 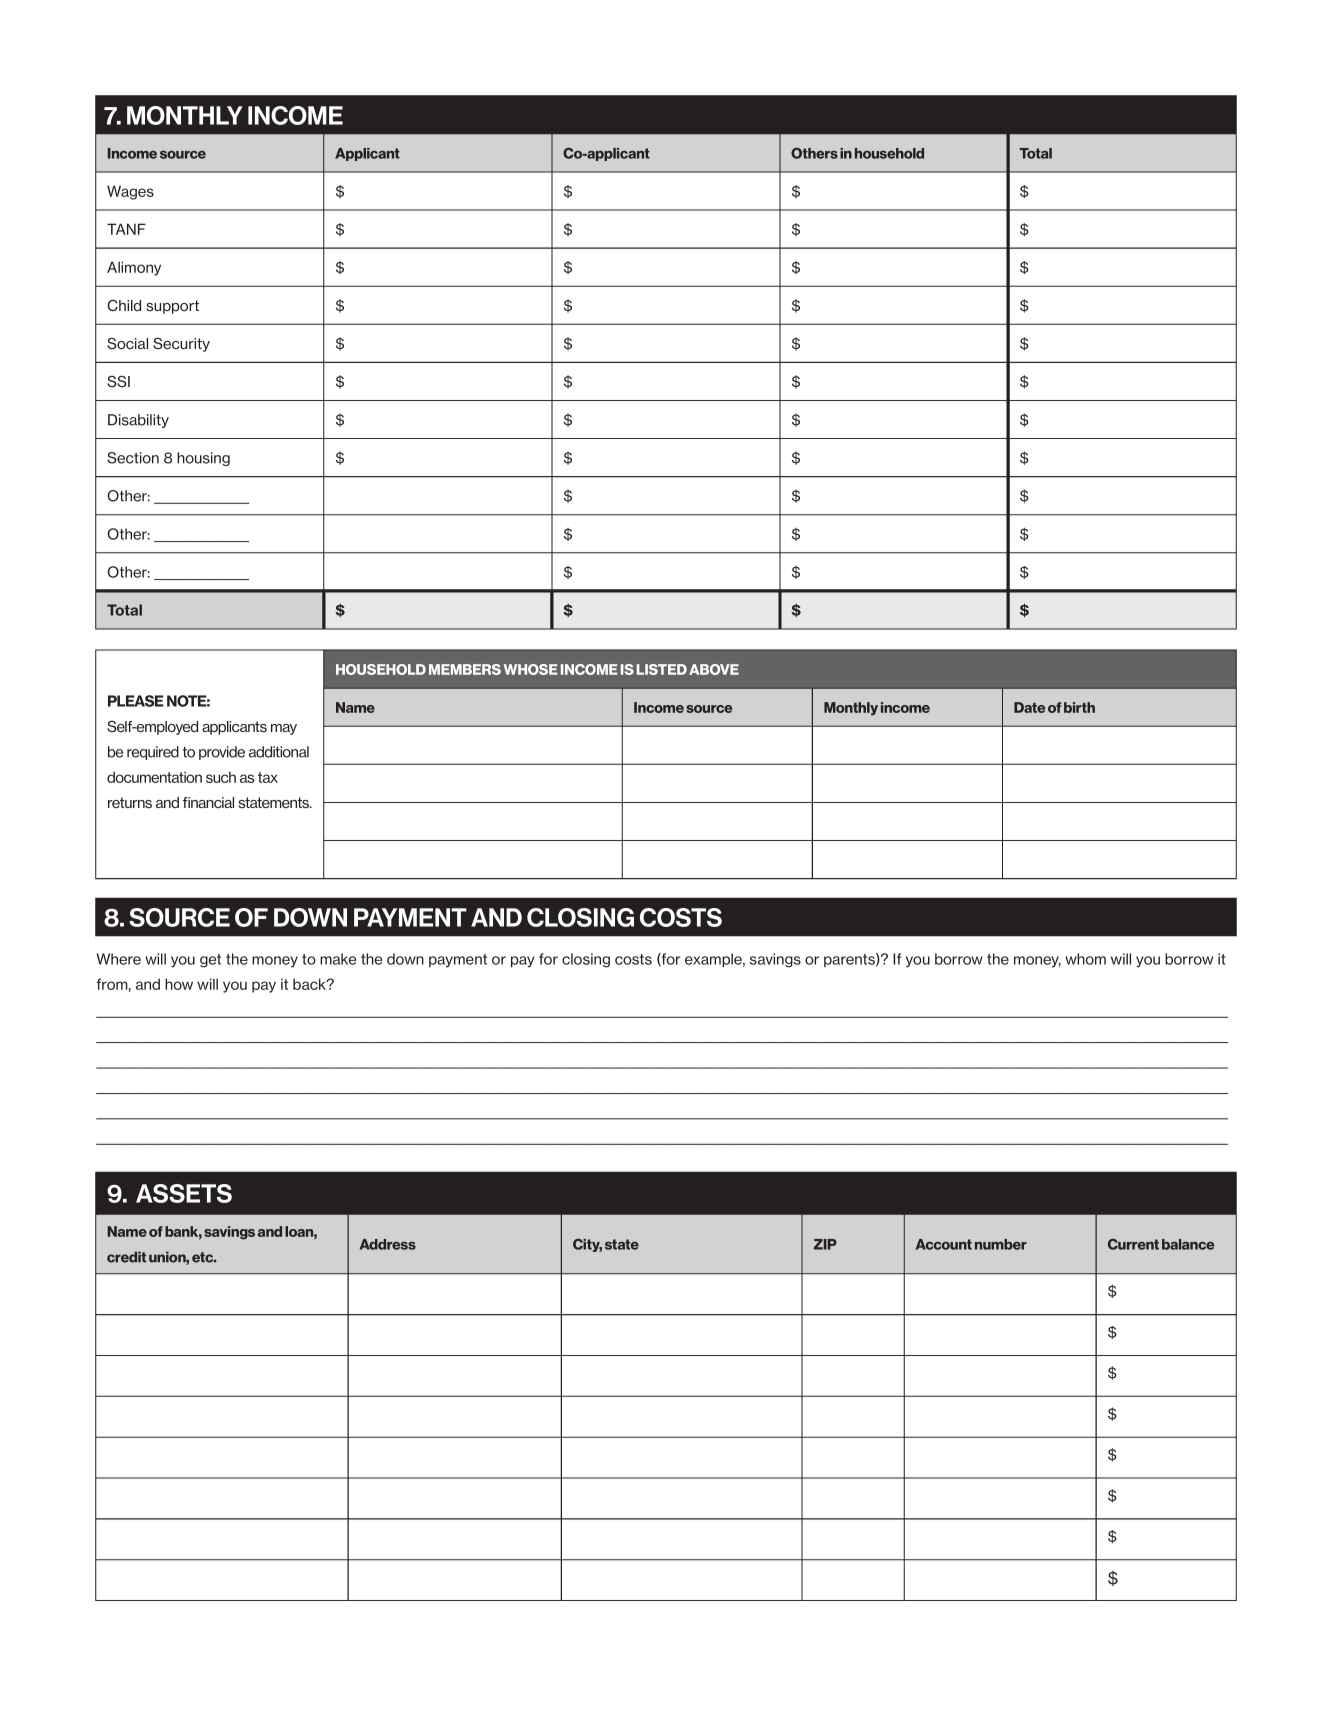 What do you see at coordinates (172, 307) in the screenshot?
I see `support` at bounding box center [172, 307].
